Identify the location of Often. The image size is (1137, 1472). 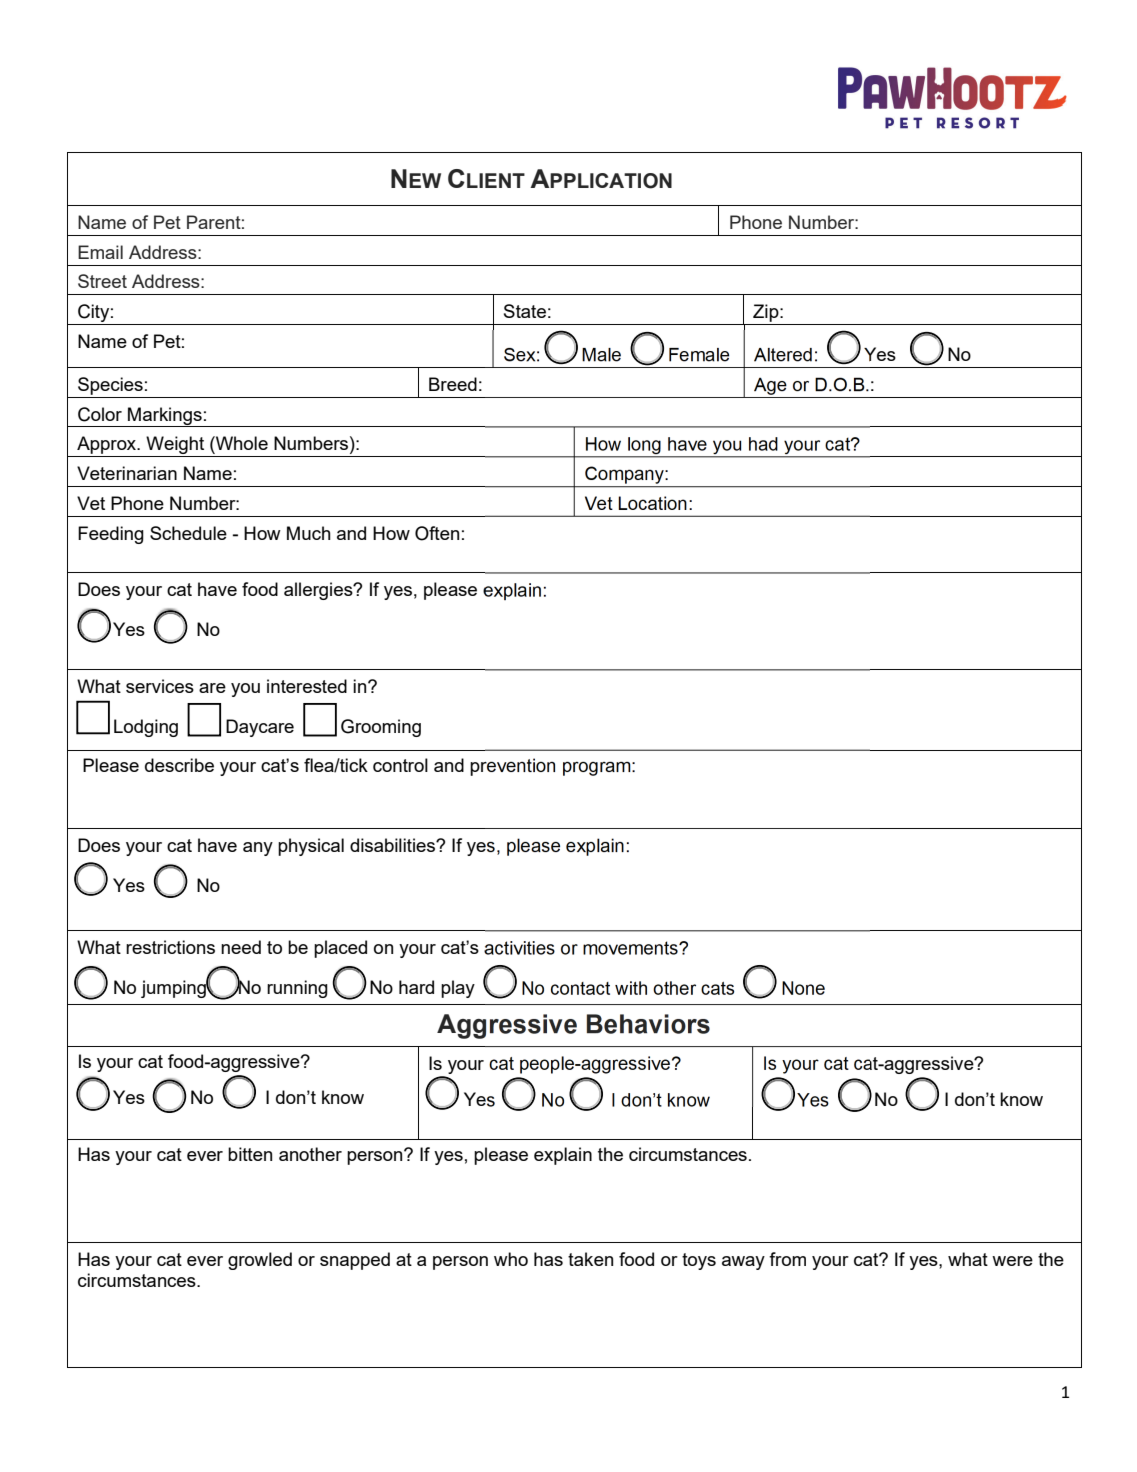
(437, 533).
